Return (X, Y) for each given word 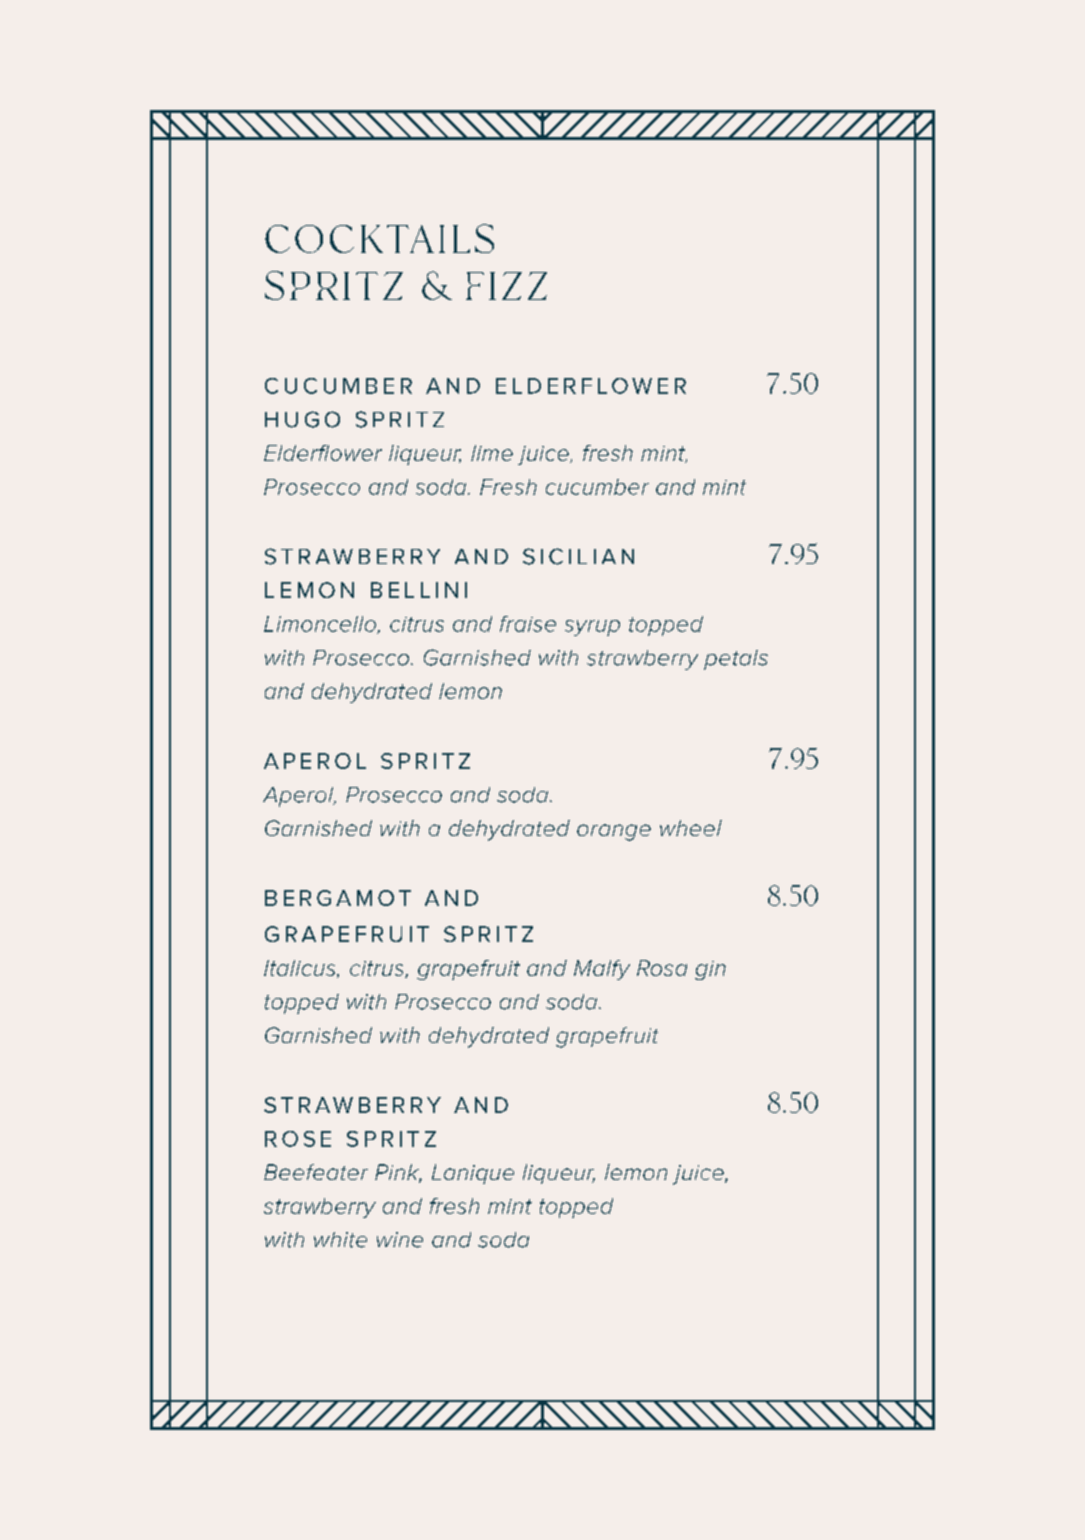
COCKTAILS (379, 238)
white (340, 1240)
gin (710, 970)
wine (400, 1240)
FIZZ (506, 286)
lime (492, 453)
